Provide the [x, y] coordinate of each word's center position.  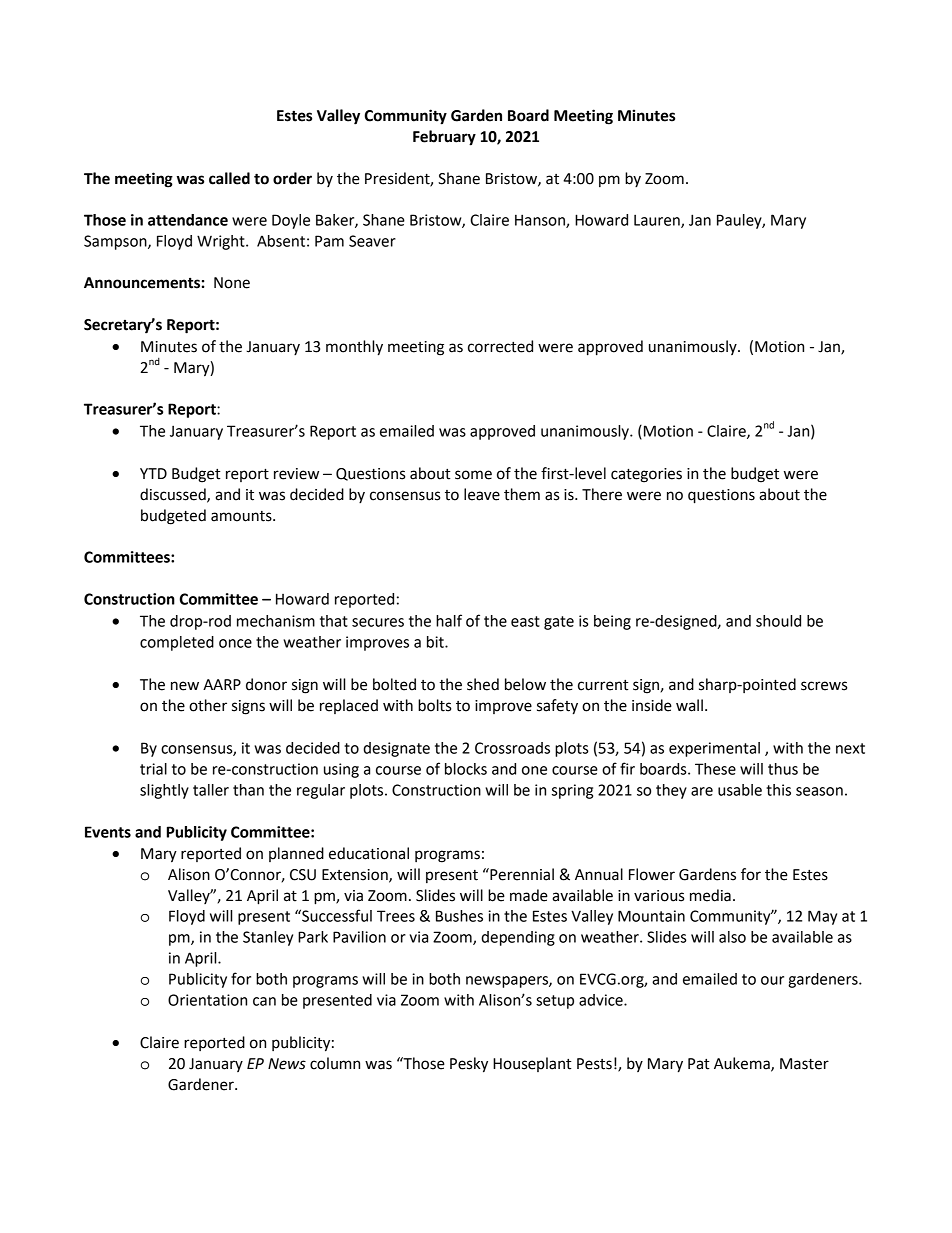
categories [646, 475]
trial [153, 769]
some [473, 475]
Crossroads [512, 748]
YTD [153, 473]
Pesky [469, 1065]
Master [804, 1064]
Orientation [207, 1000]
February [444, 138]
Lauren [658, 221]
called [229, 178]
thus [783, 769]
